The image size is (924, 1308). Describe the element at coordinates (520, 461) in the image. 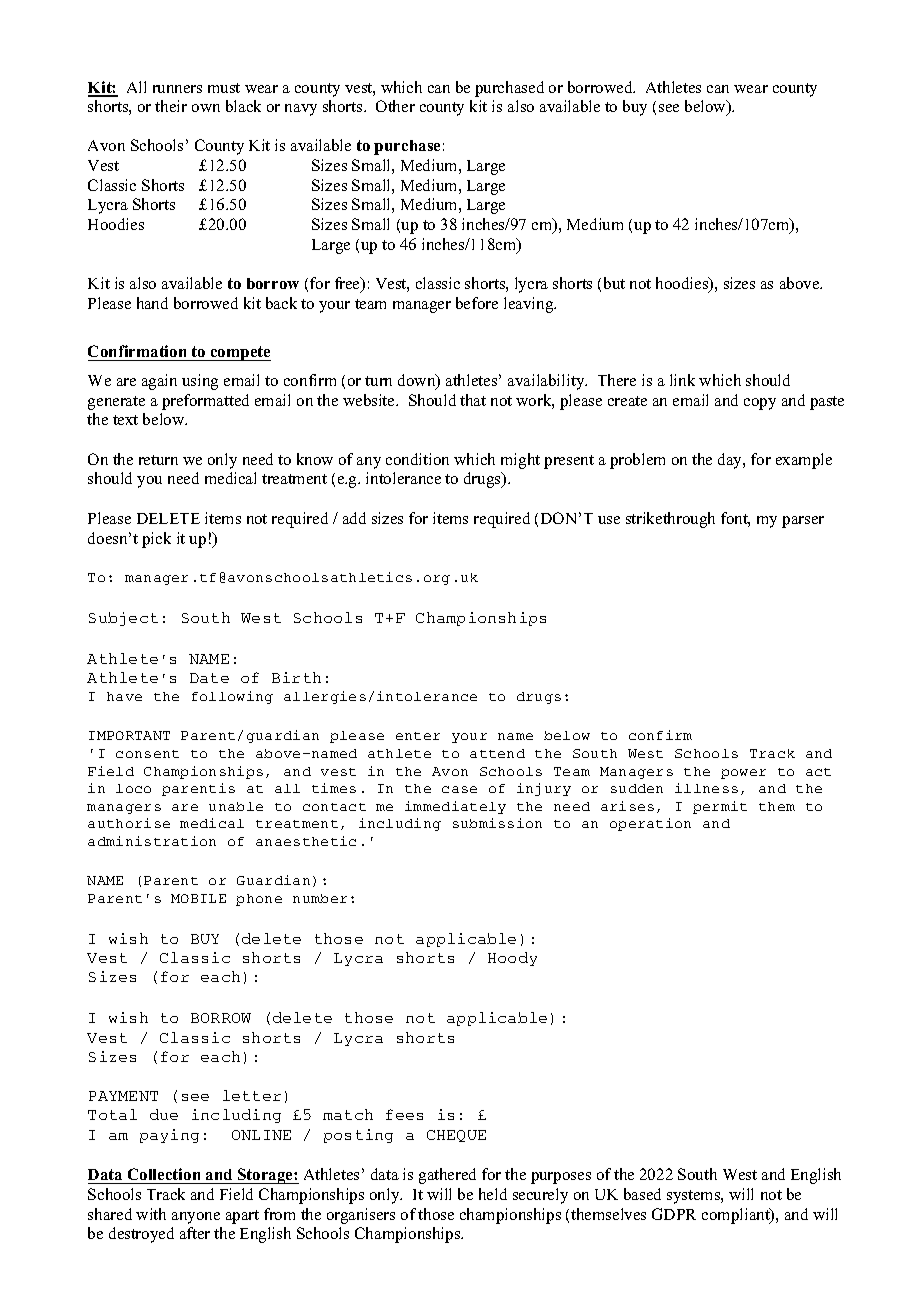

I see `might` at that location.
